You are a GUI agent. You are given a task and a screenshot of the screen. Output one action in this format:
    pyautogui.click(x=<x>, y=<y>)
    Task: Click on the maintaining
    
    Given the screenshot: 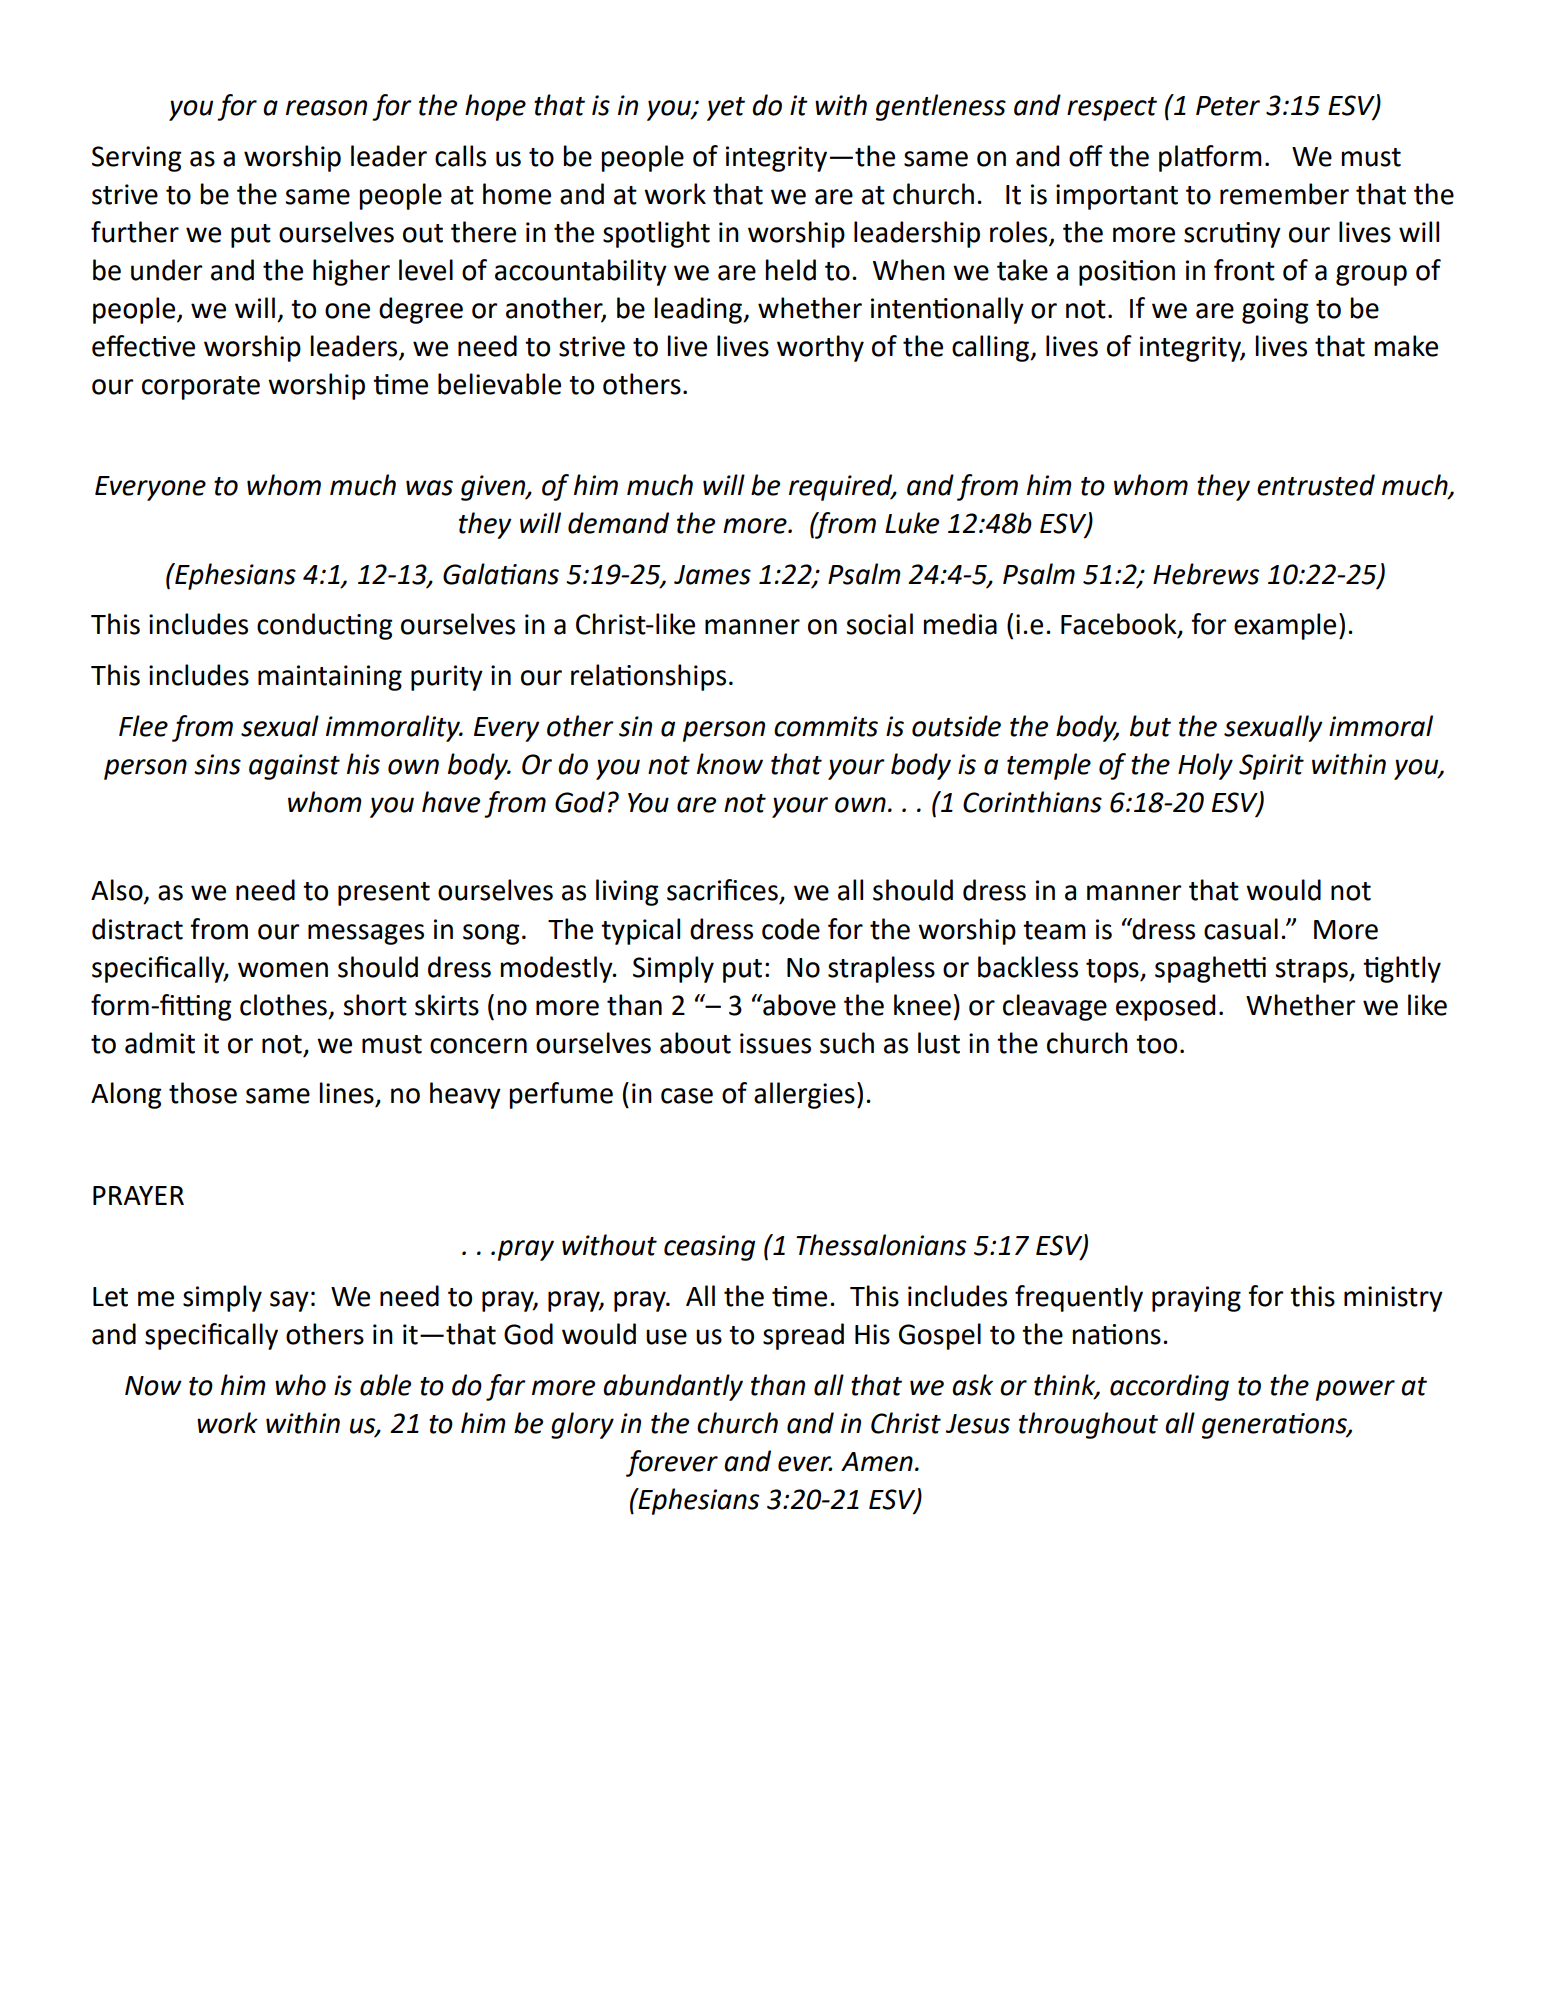 What is the action you would take?
    pyautogui.click(x=330, y=678)
